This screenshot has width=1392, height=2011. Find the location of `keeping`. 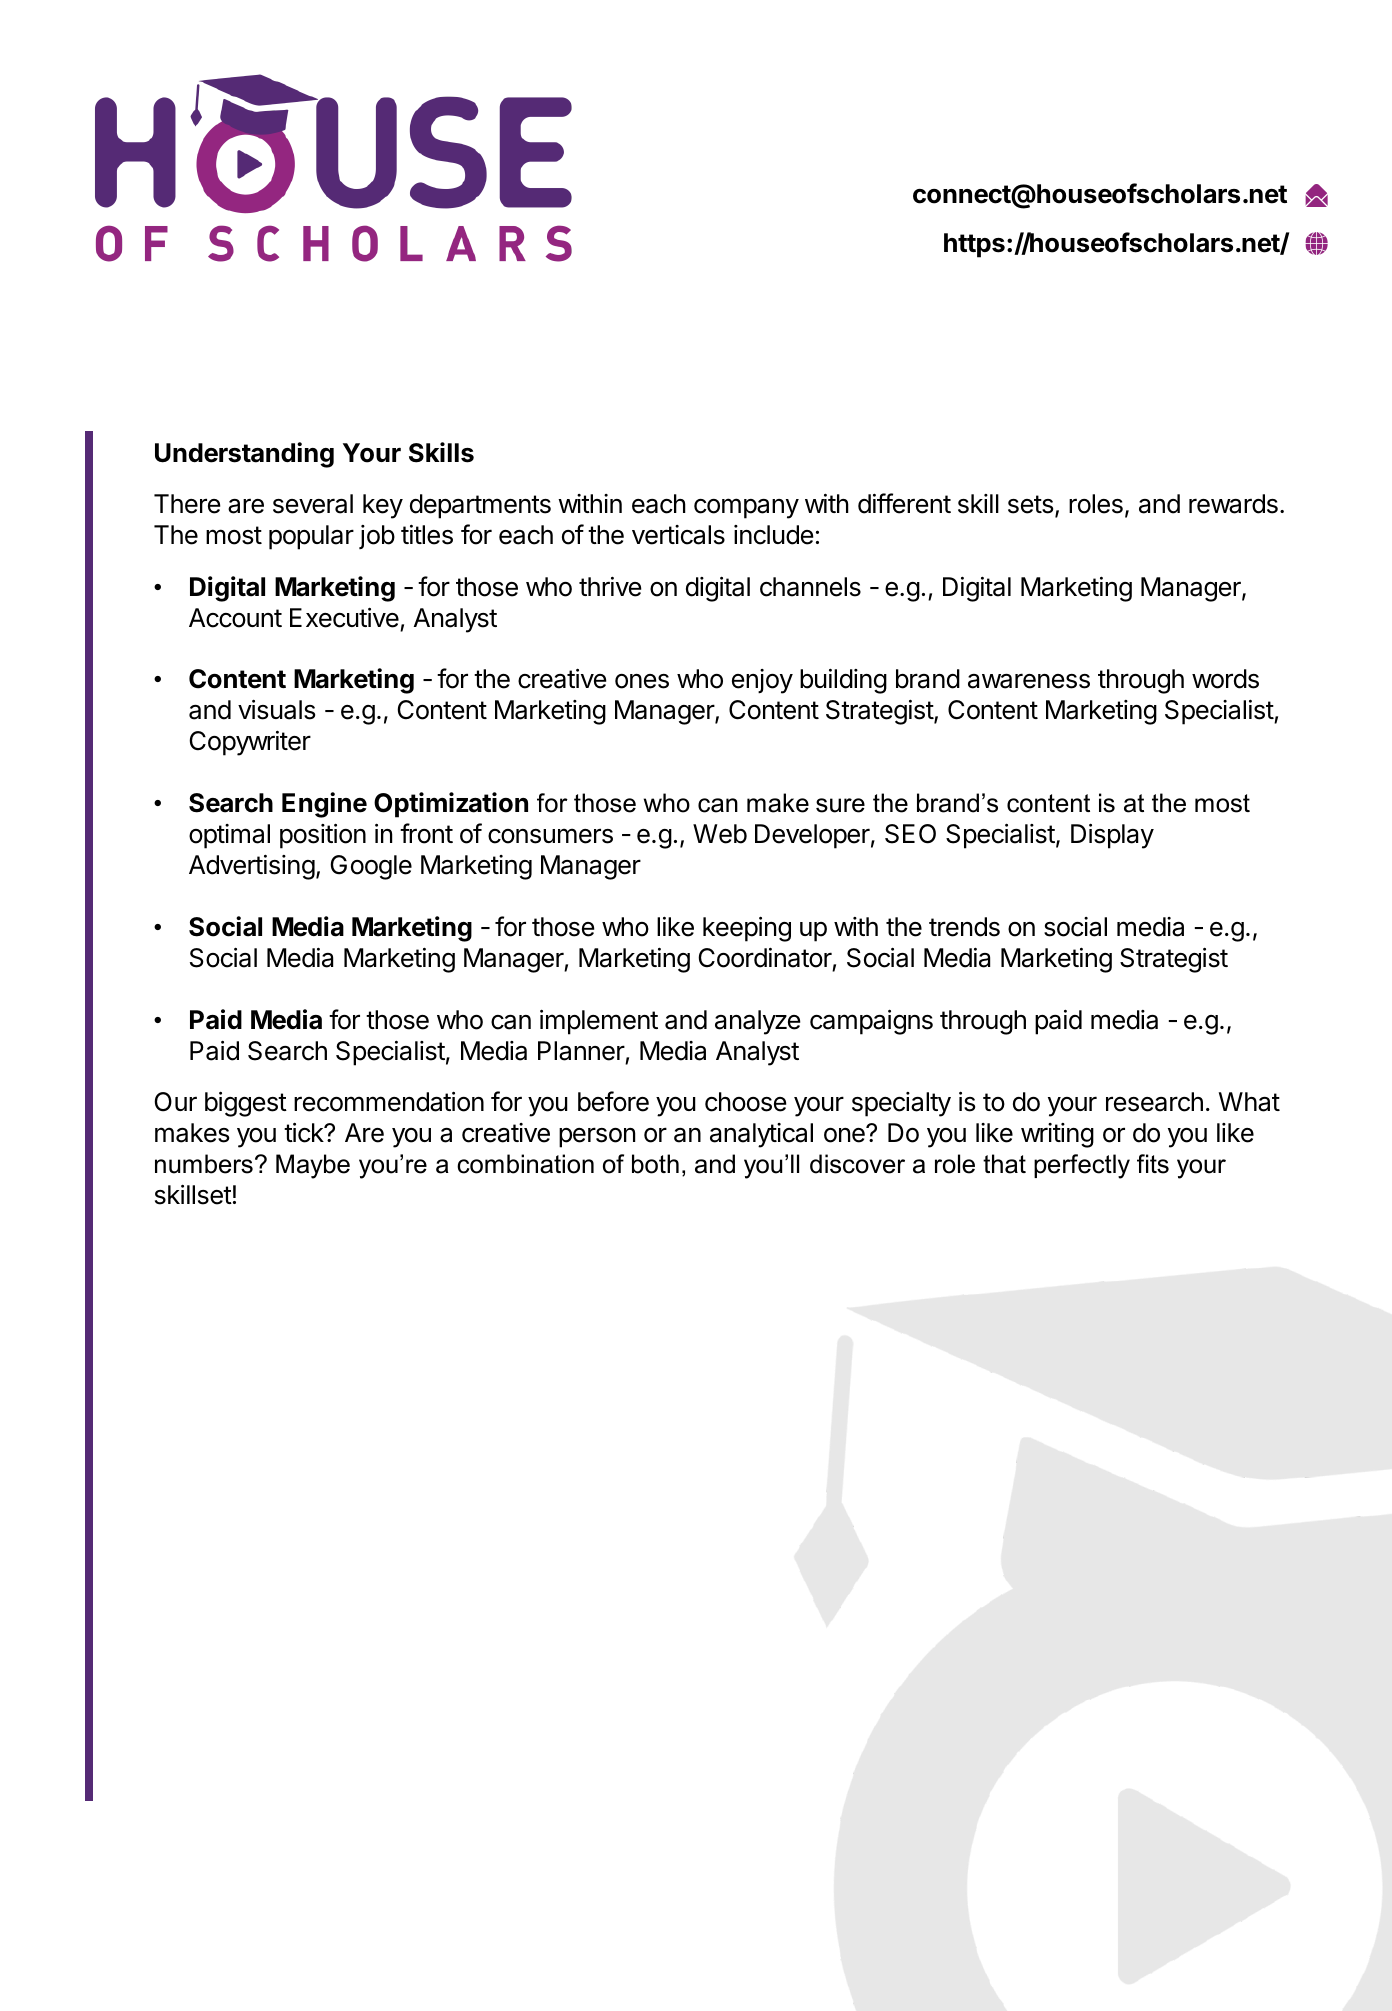

keeping is located at coordinates (747, 929).
